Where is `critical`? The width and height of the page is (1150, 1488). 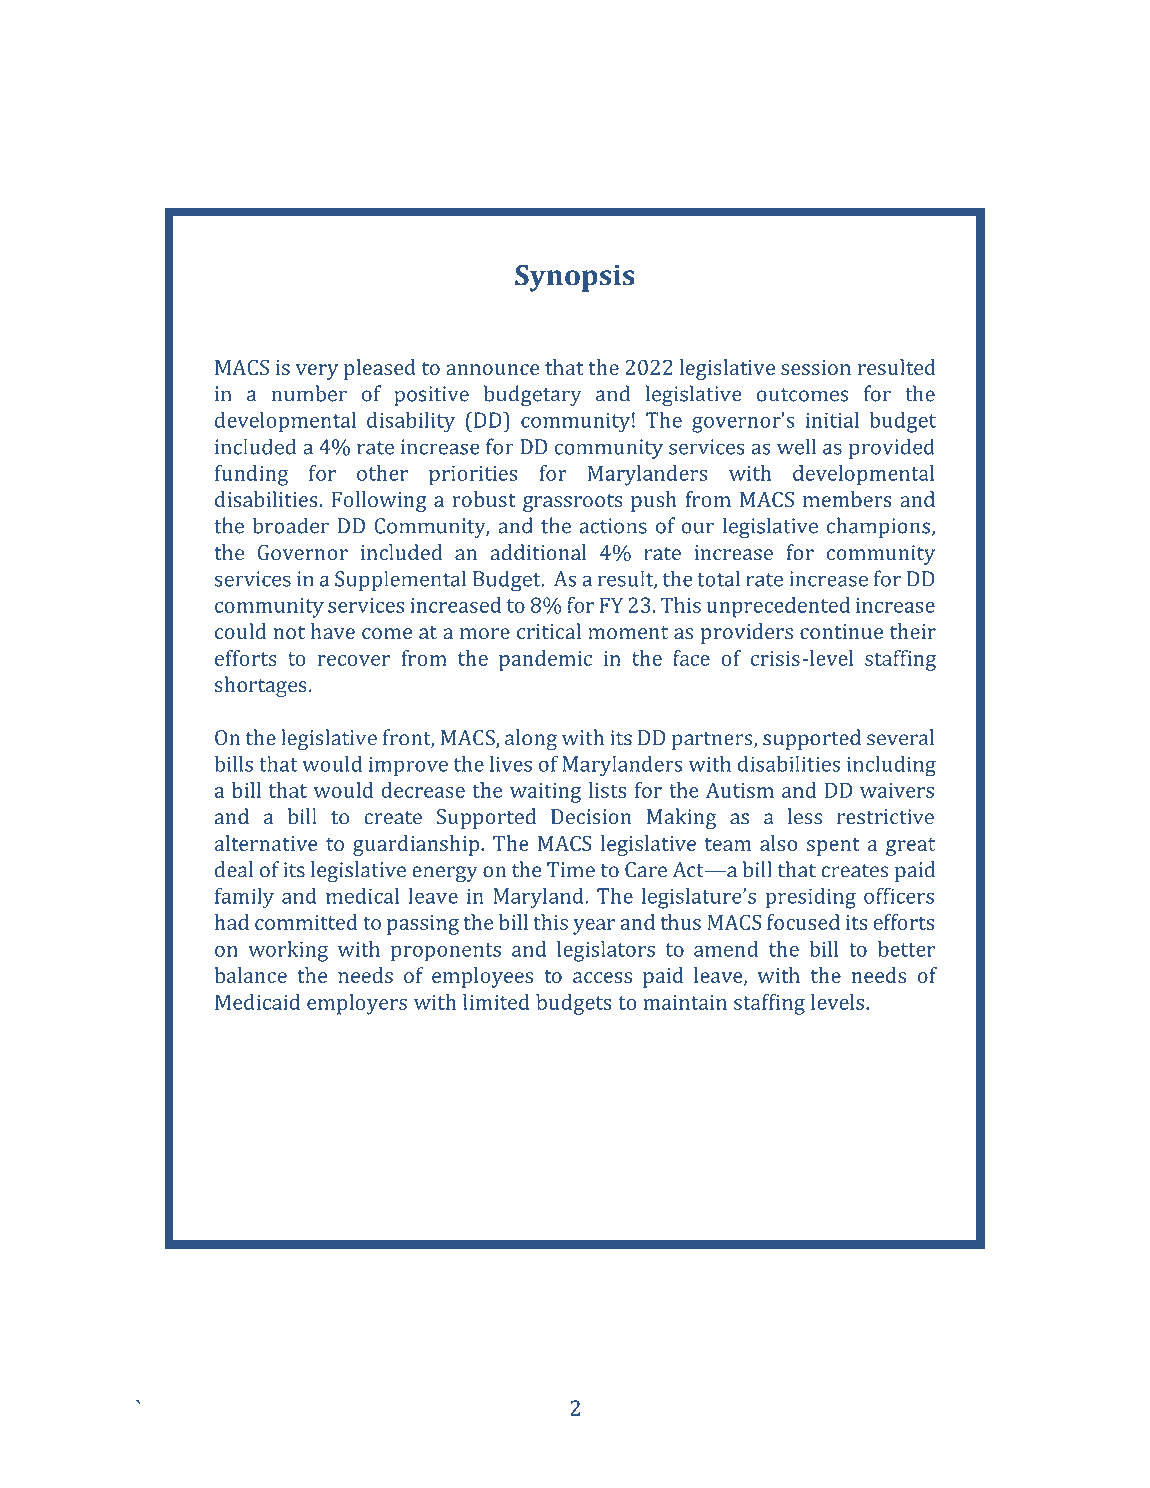 critical is located at coordinates (549, 631).
